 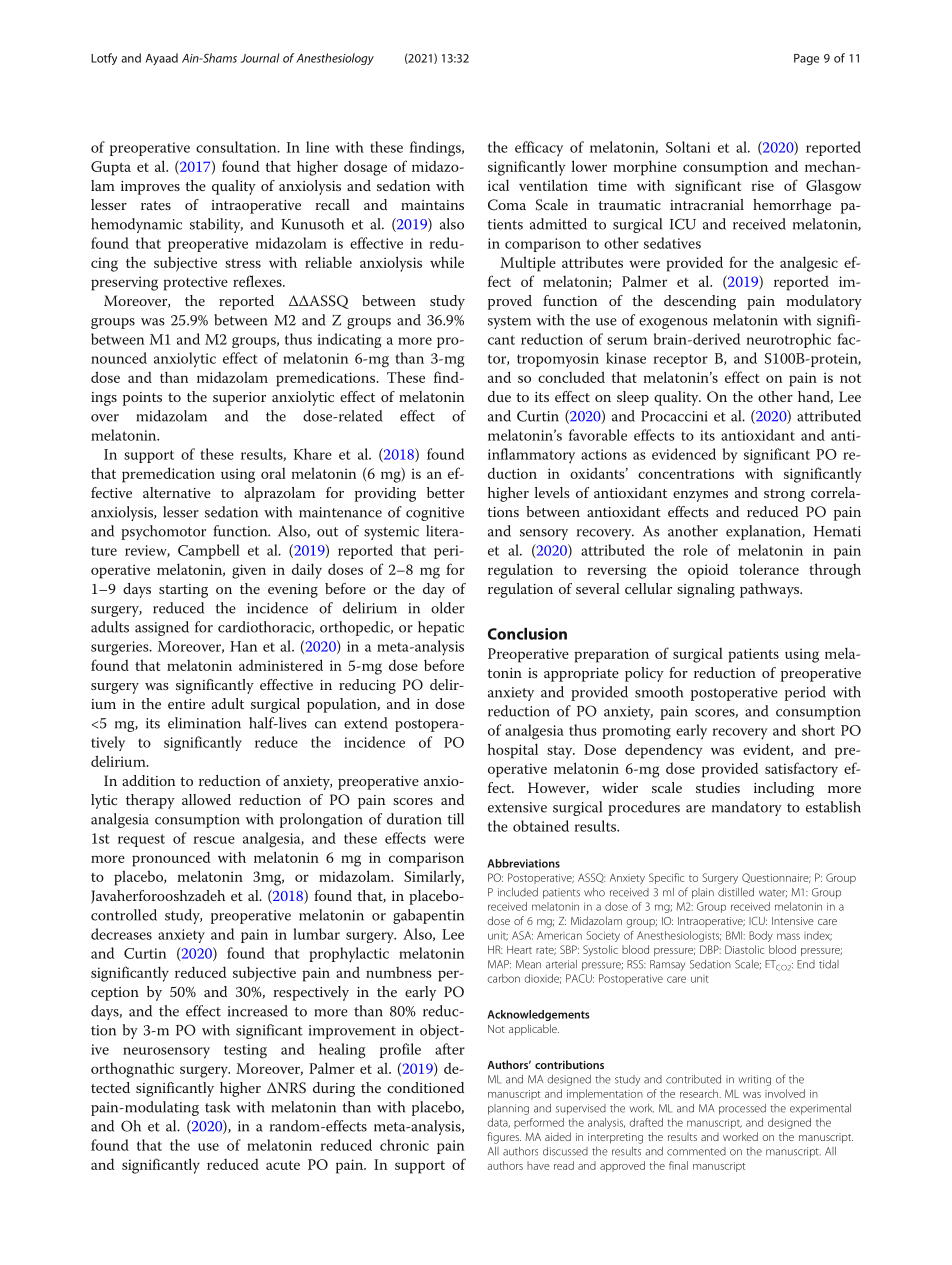 What do you see at coordinates (428, 916) in the screenshot?
I see `gabapentin` at bounding box center [428, 916].
